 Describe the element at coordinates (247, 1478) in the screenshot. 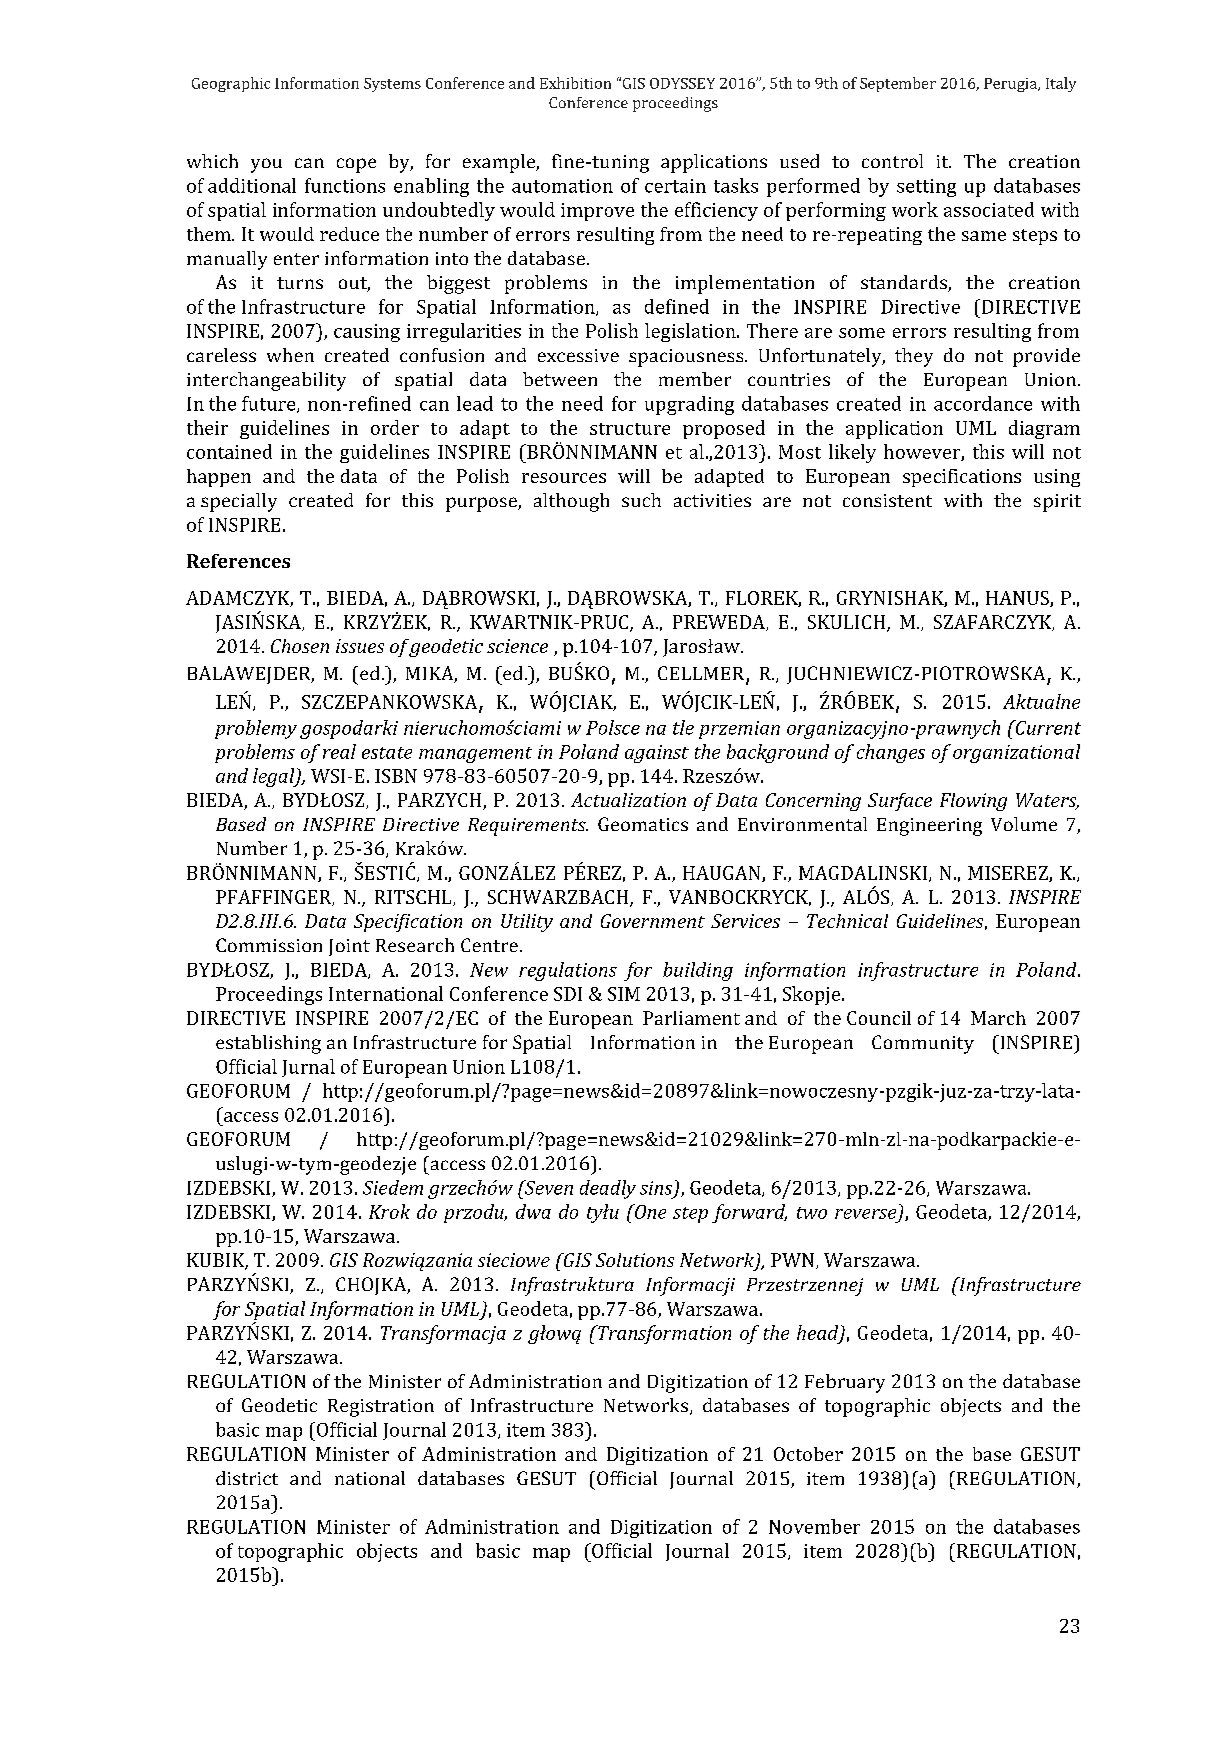

I see `district` at that location.
